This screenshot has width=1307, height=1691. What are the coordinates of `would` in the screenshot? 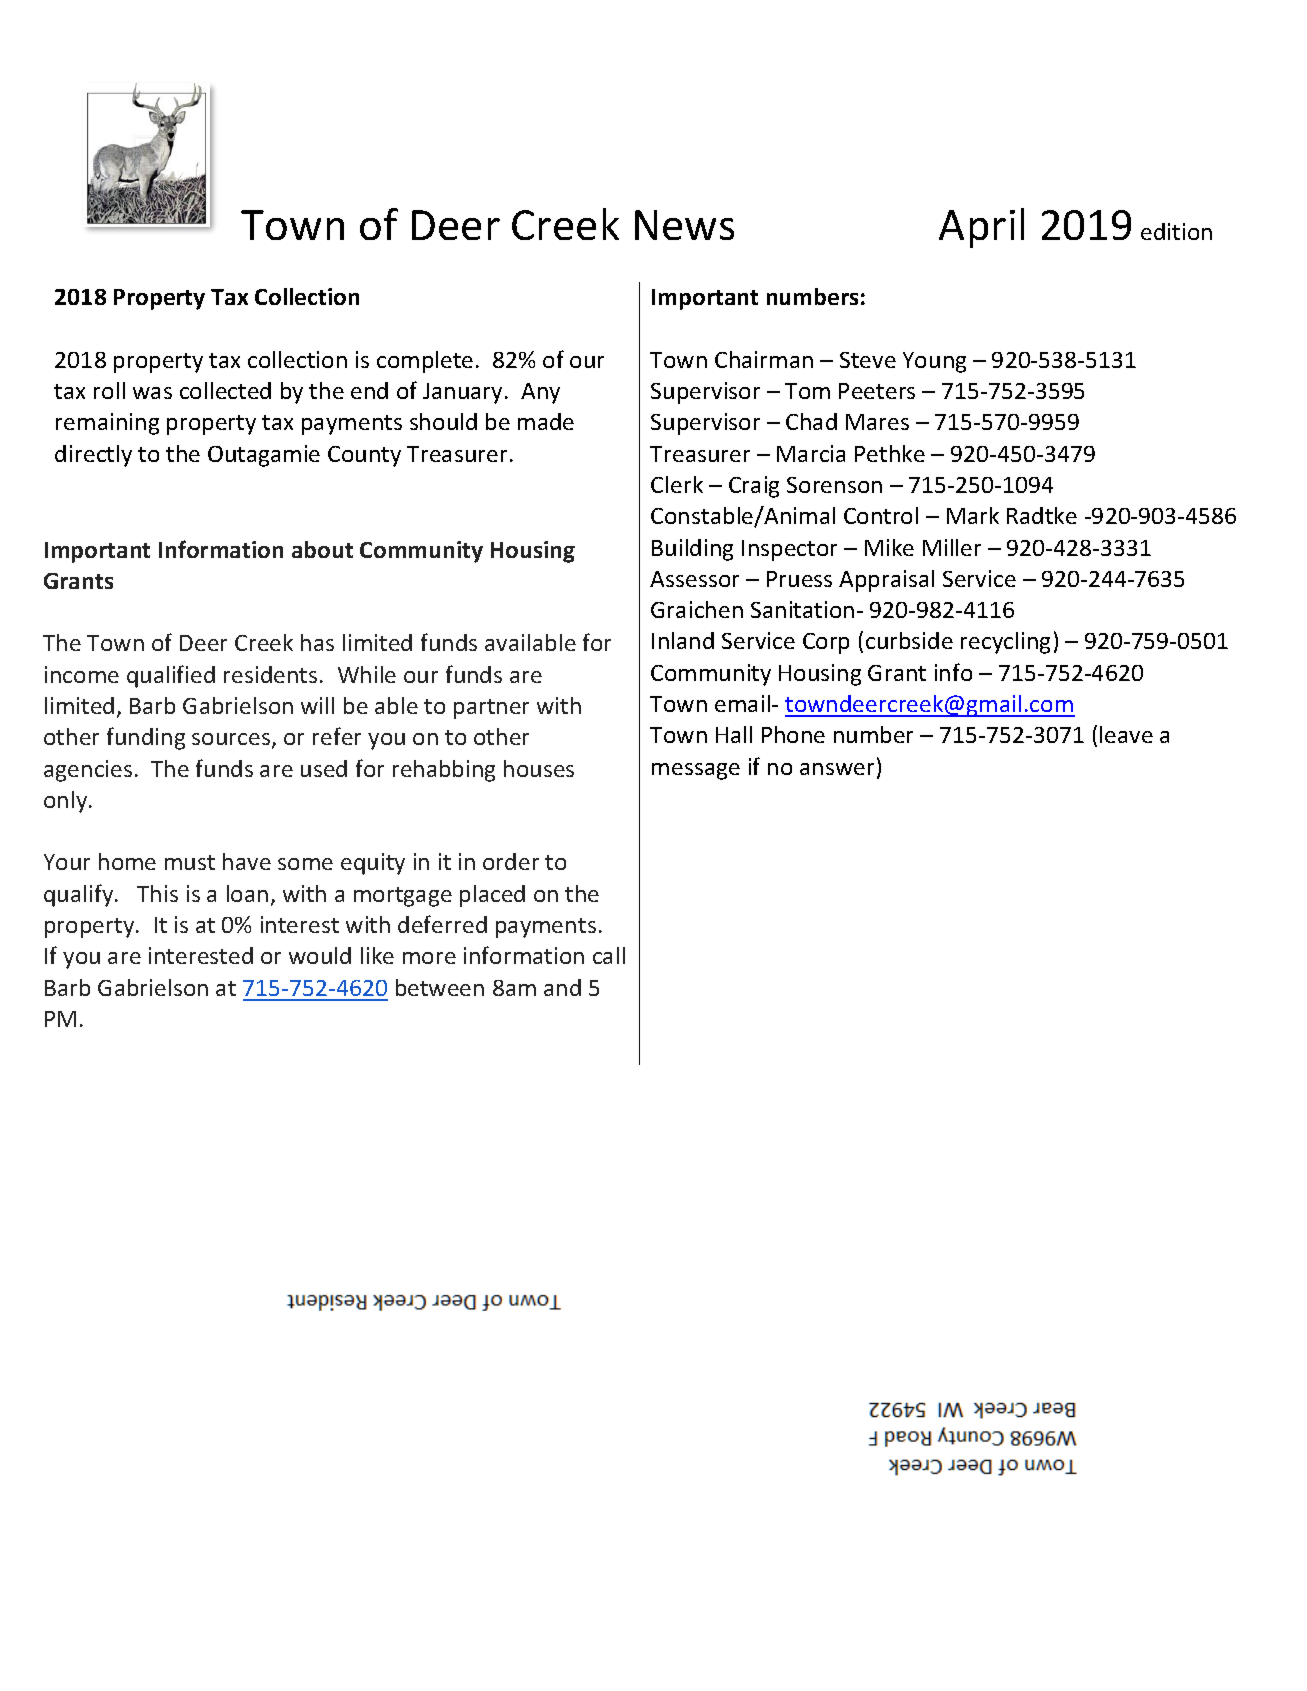 It's located at (320, 955).
